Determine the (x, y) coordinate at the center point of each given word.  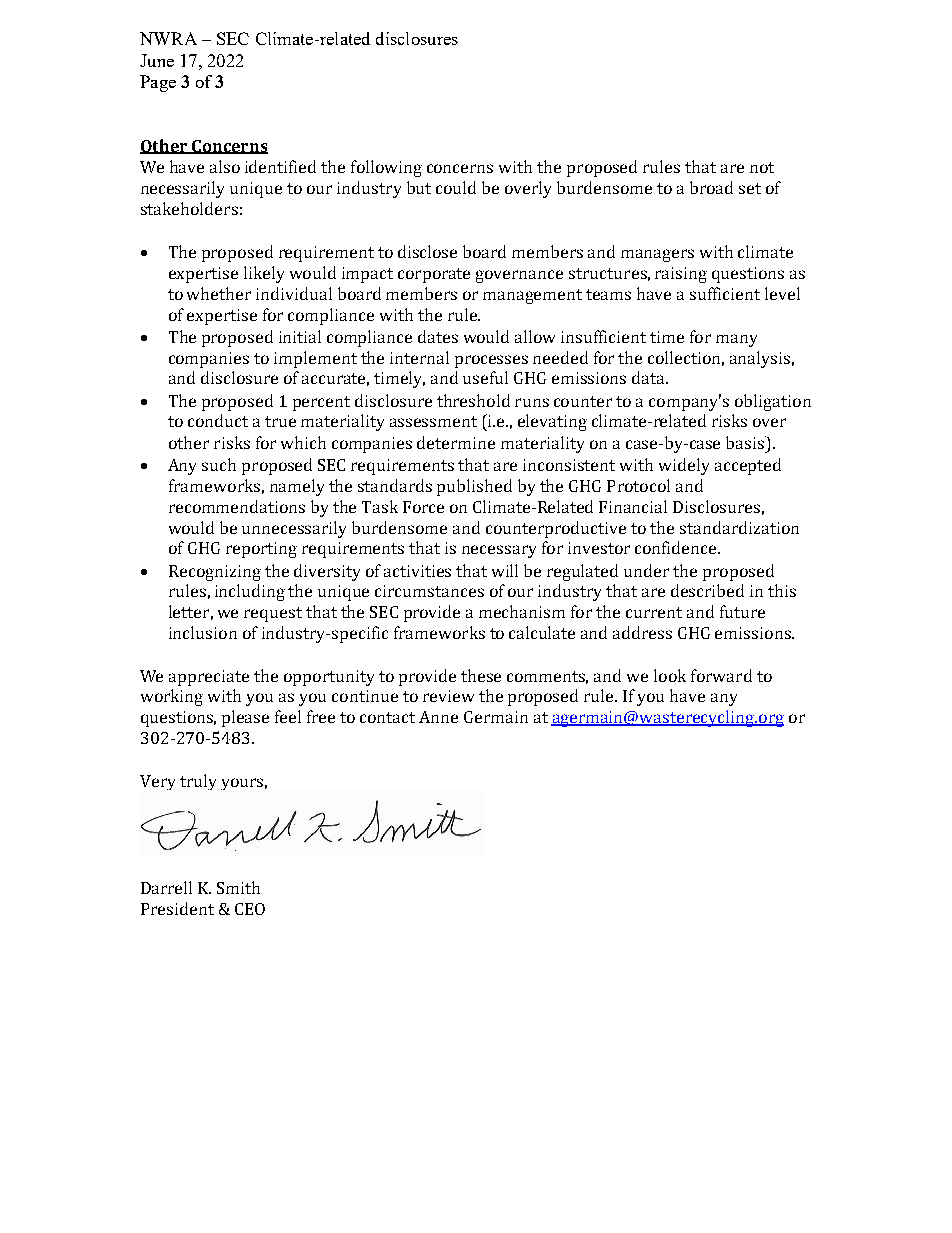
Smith (238, 887)
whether (219, 293)
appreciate (209, 678)
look (670, 675)
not (762, 167)
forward (721, 675)
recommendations (237, 506)
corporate (434, 275)
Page (158, 83)
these (481, 675)
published (474, 487)
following (386, 168)
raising (681, 275)
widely (684, 466)
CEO (250, 909)
